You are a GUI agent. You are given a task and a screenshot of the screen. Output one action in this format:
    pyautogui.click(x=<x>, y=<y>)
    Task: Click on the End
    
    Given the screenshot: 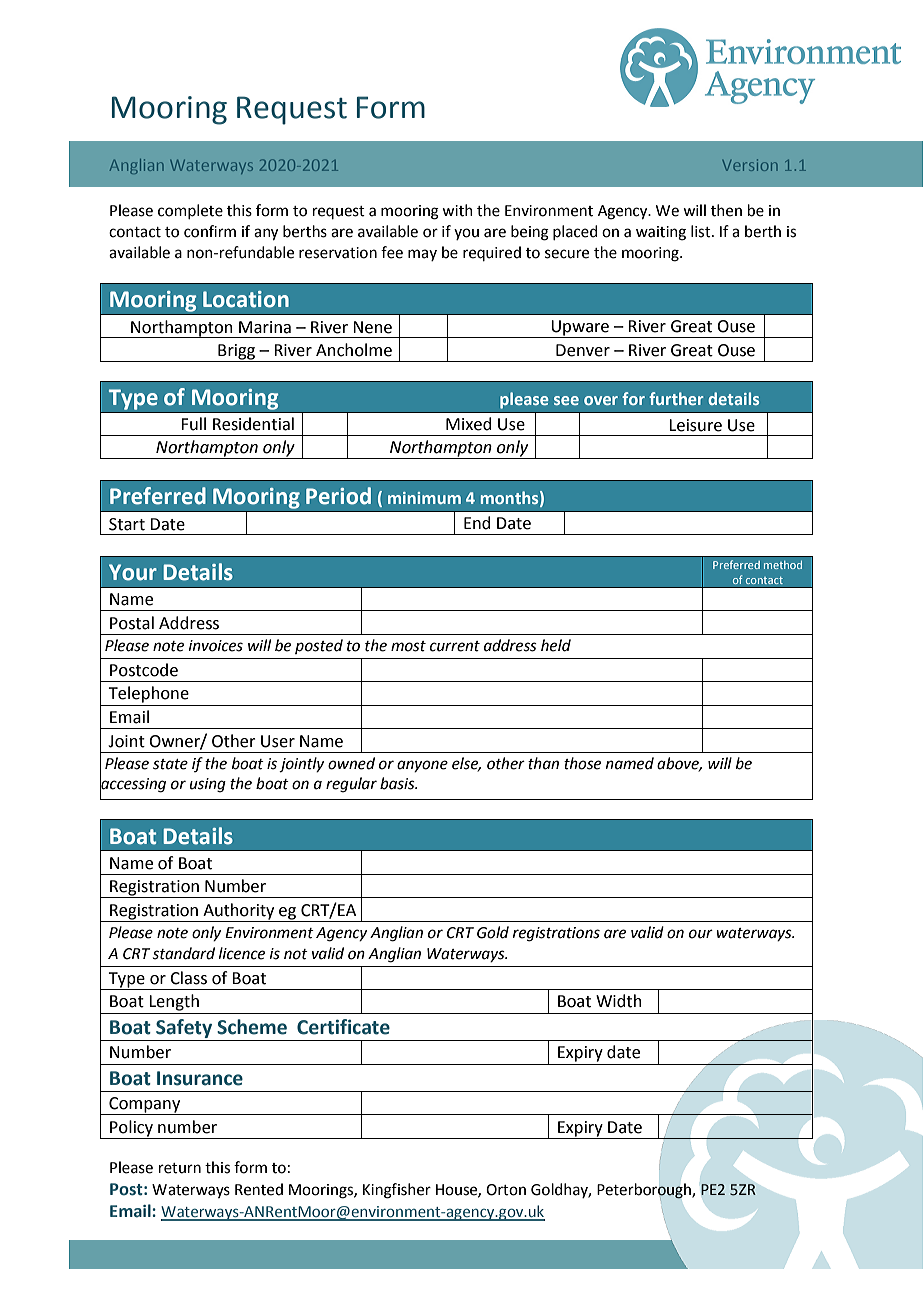 What is the action you would take?
    pyautogui.click(x=477, y=523)
